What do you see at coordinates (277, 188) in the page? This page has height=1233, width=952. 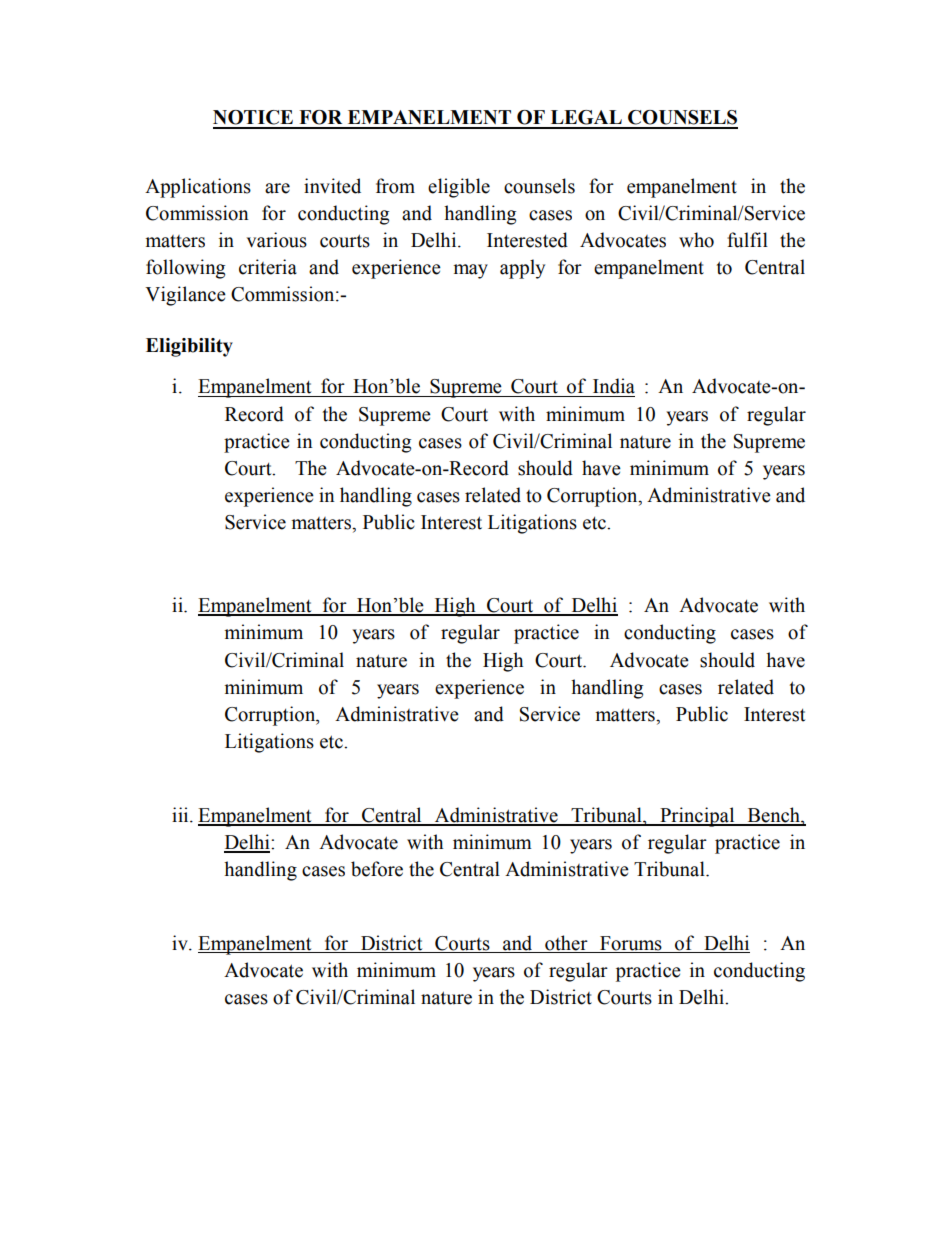 I see `are` at bounding box center [277, 188].
